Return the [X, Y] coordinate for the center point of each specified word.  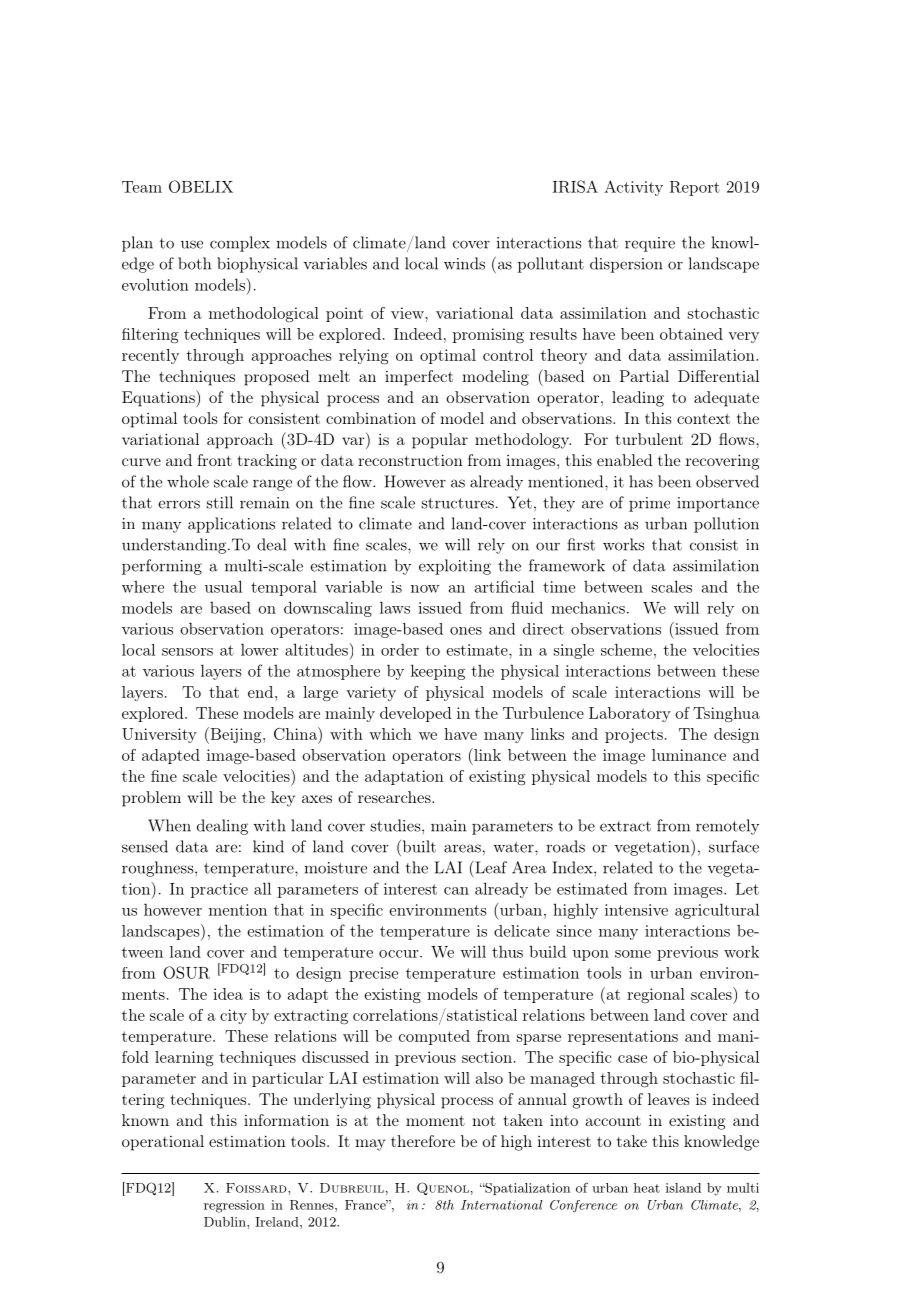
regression [234, 1206]
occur [400, 954]
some [633, 954]
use [192, 244]
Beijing [236, 735]
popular [440, 441]
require [650, 244]
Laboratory [630, 714]
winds [464, 263]
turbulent [649, 439]
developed [415, 714]
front [214, 460]
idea [228, 994]
